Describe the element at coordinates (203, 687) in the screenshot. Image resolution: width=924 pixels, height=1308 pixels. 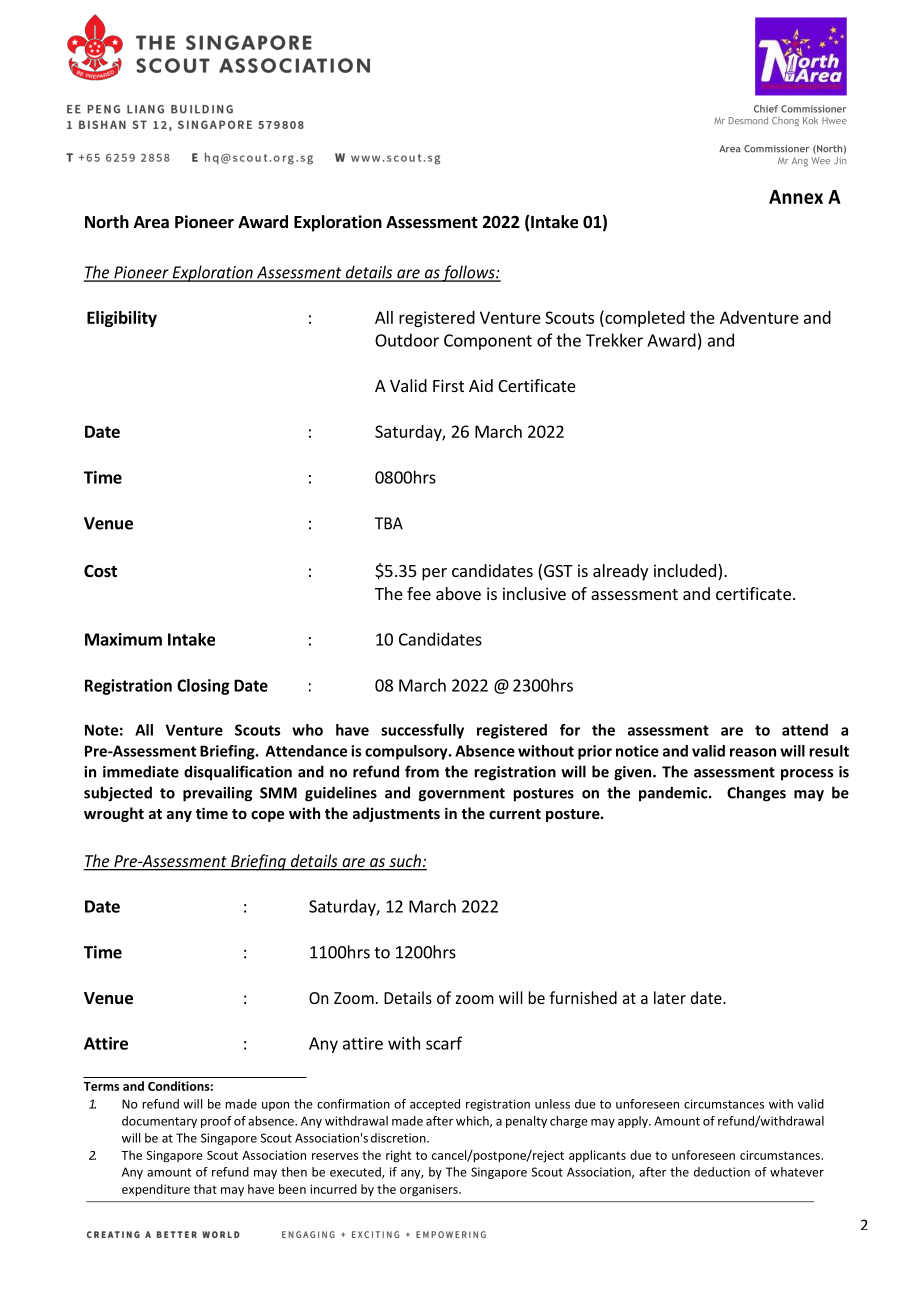
I see `Closing` at that location.
